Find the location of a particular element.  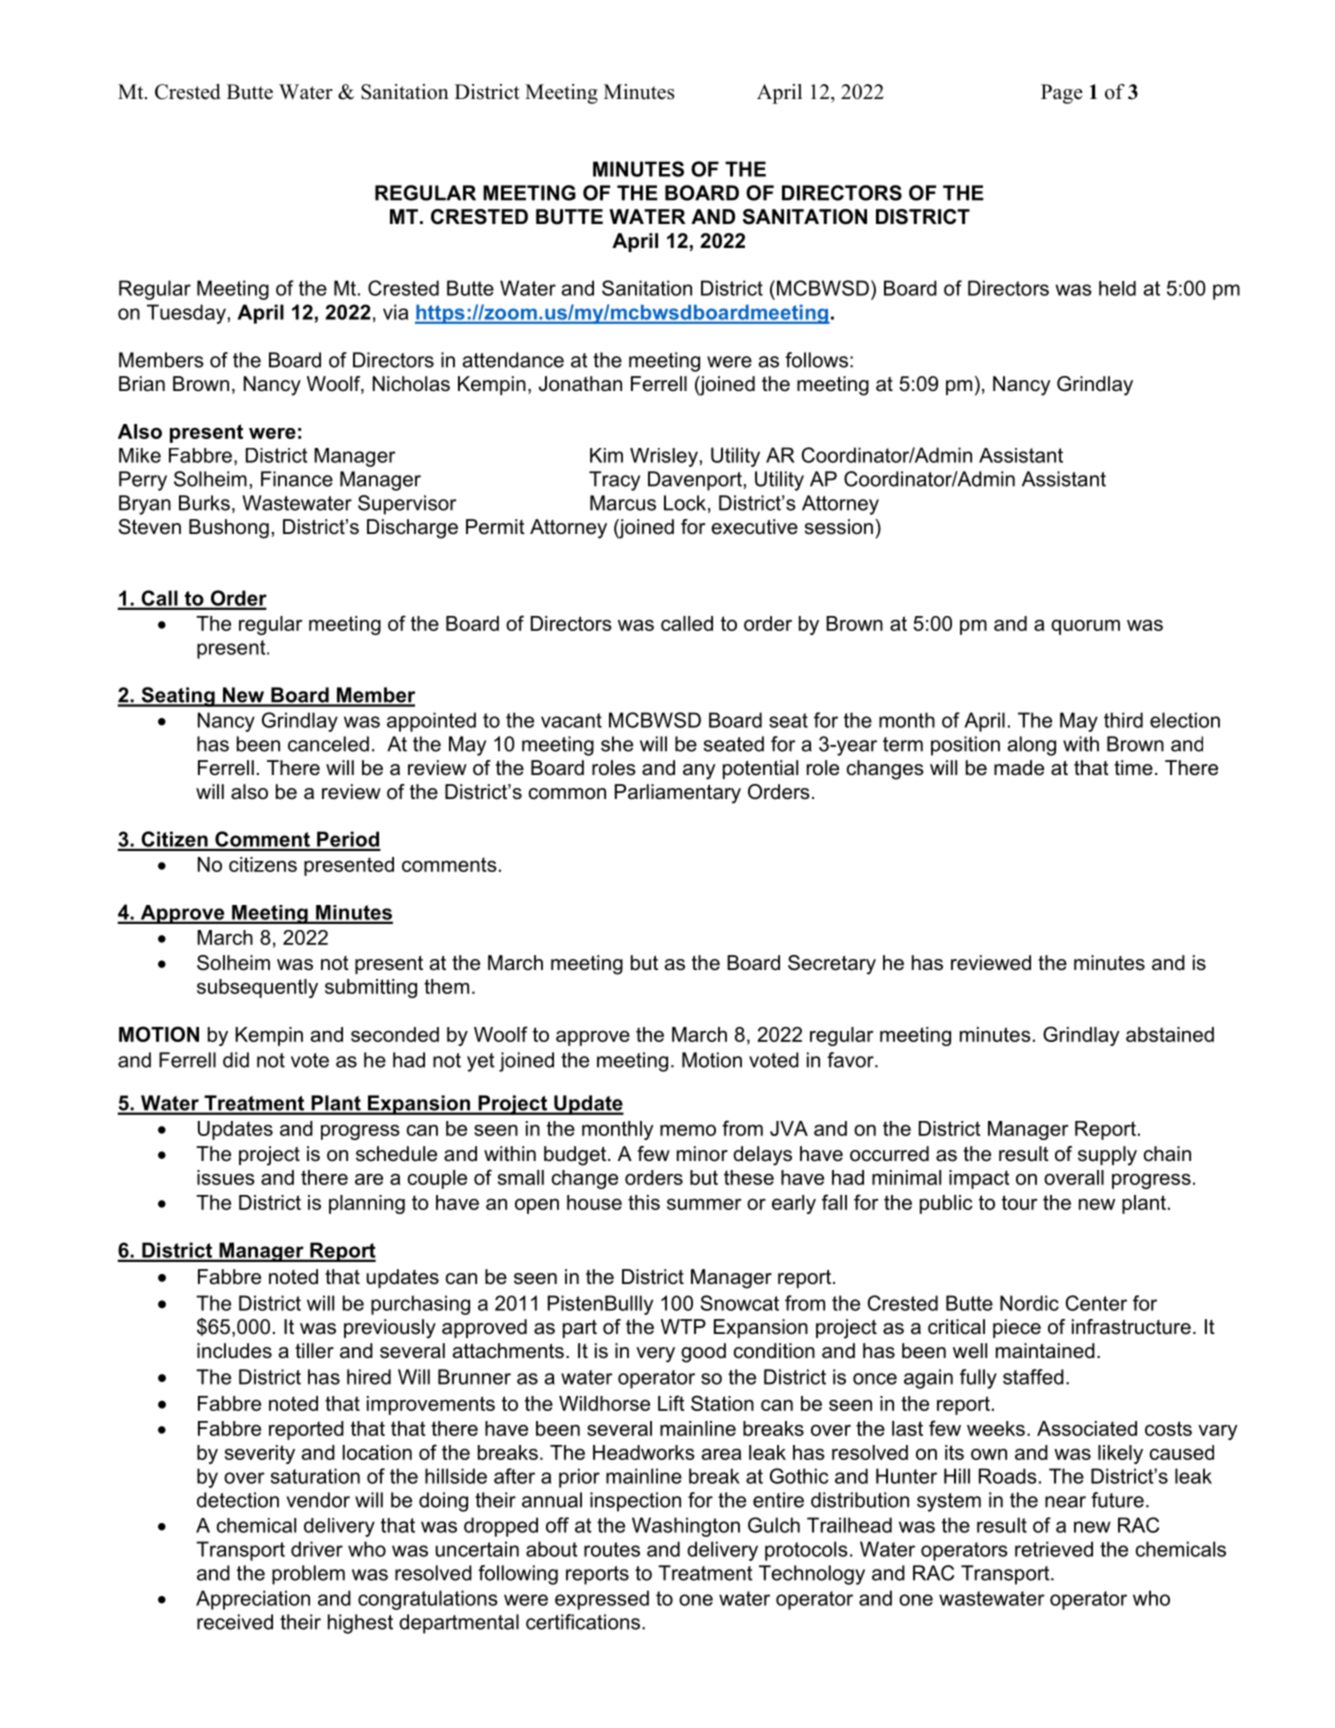

memo is located at coordinates (688, 1130).
